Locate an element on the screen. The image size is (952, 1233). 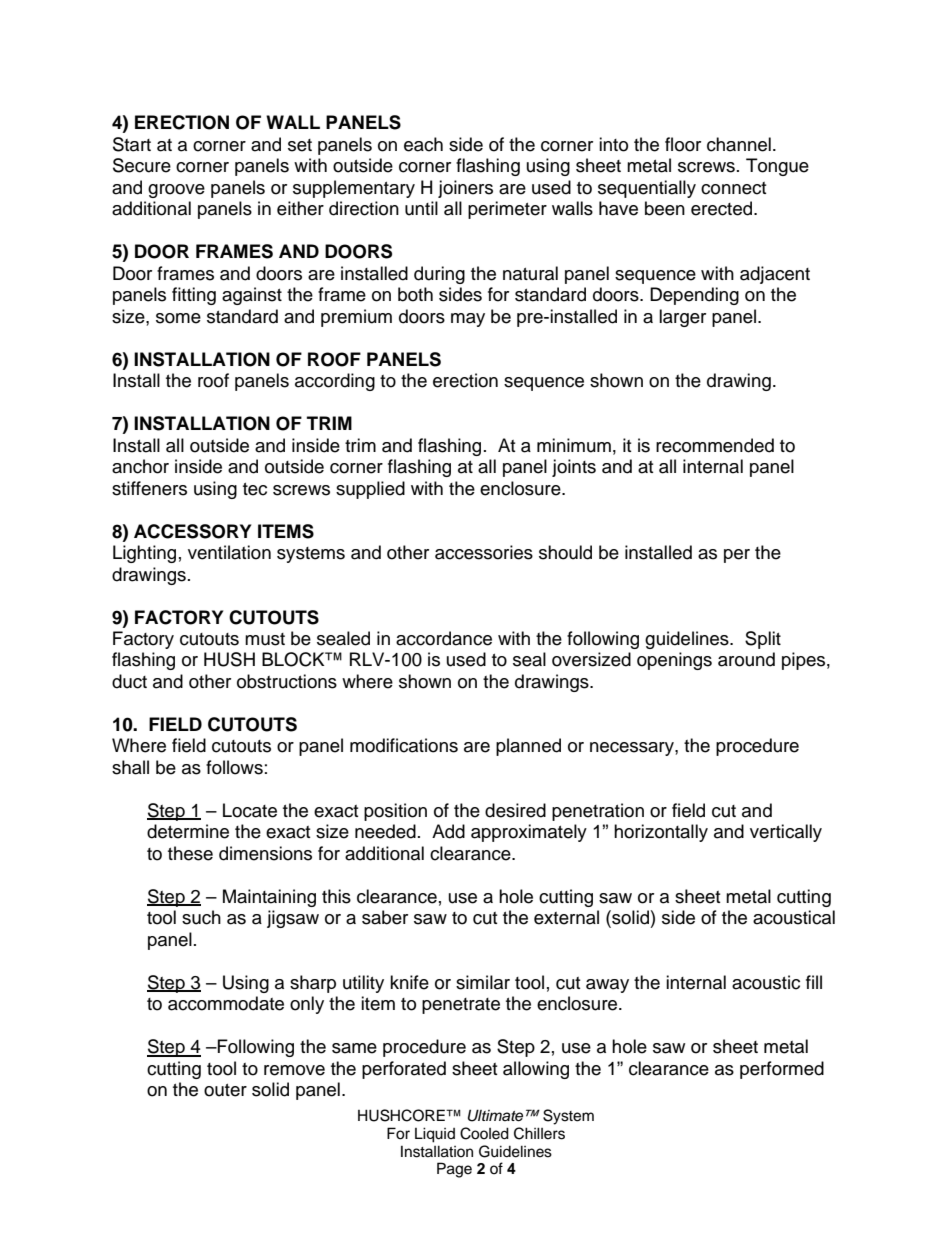
accordance is located at coordinates (444, 638).
